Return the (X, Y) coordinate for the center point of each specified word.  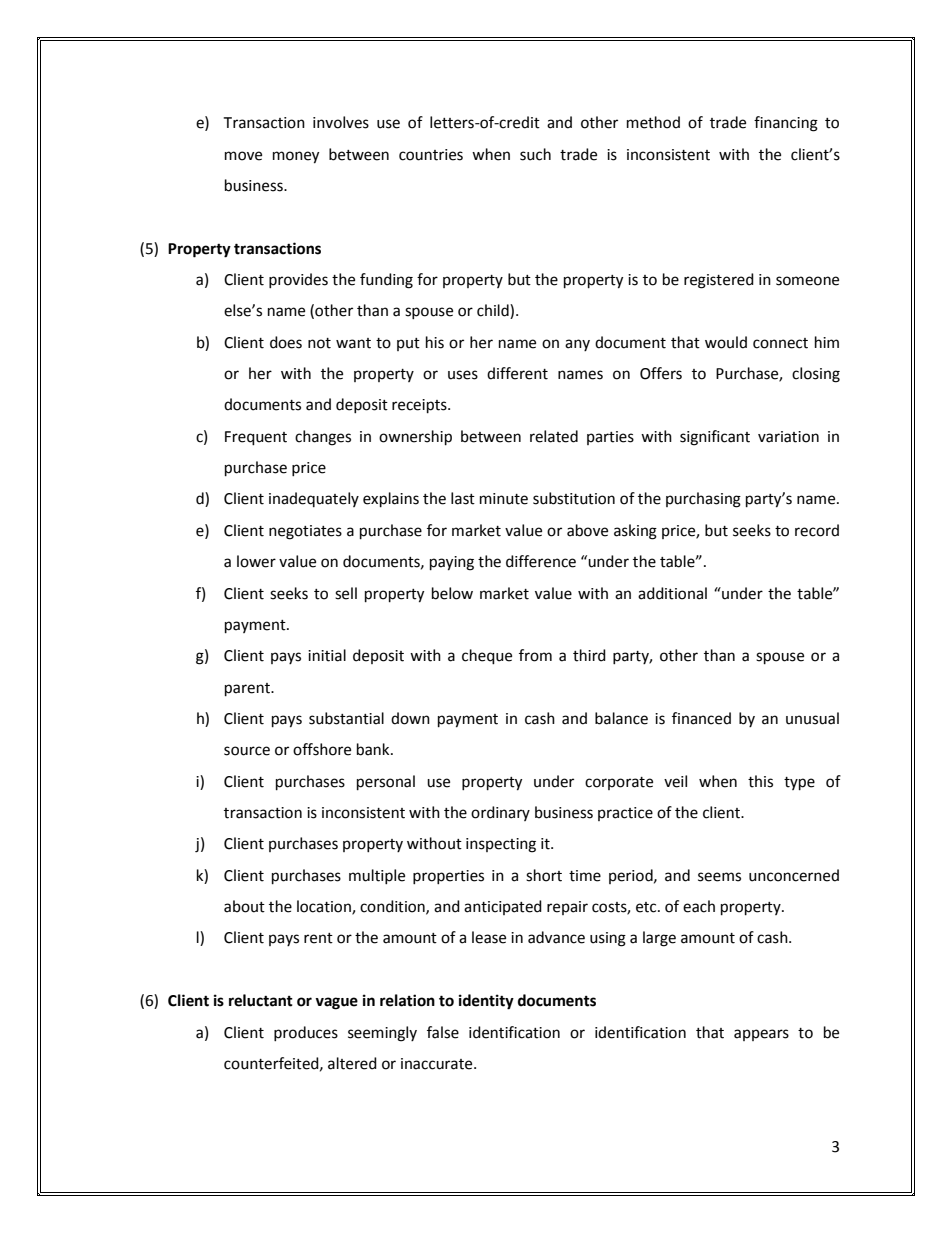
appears (761, 1035)
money (296, 157)
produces (306, 1033)
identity (486, 1002)
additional (672, 593)
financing (786, 124)
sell (346, 593)
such (535, 154)
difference (541, 561)
